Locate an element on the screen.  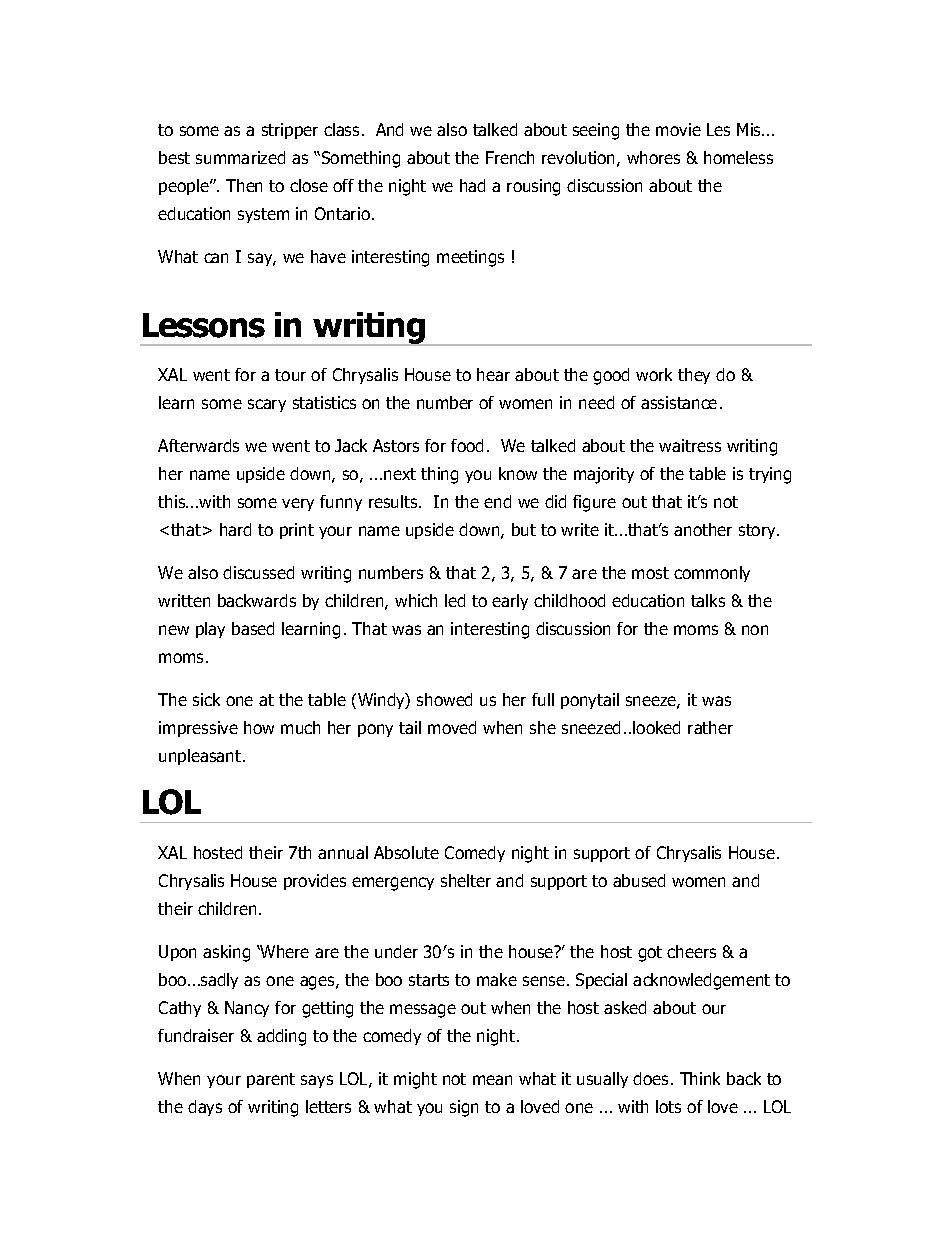
unpleasant is located at coordinates (201, 757).
